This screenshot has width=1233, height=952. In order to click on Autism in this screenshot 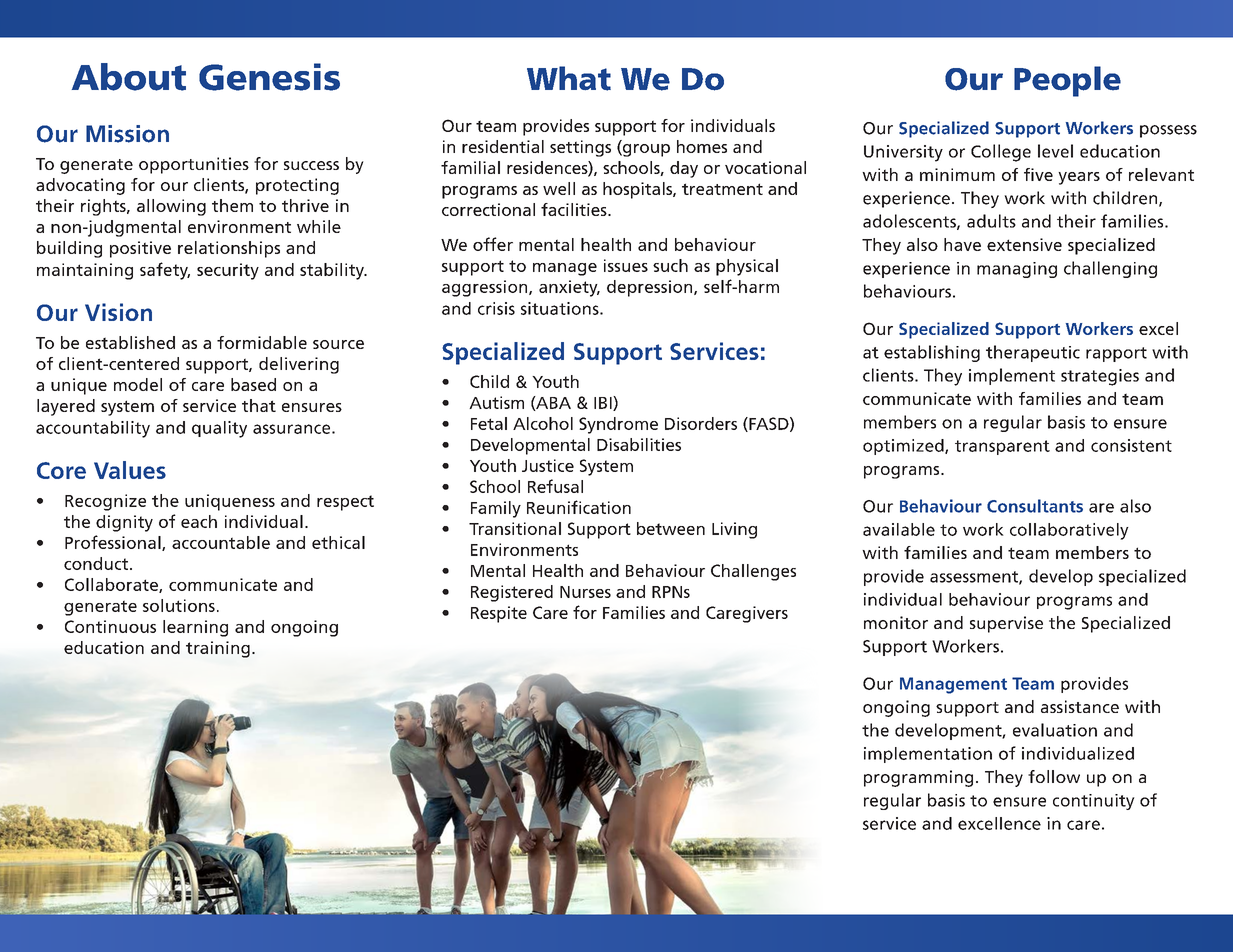, I will do `click(496, 402)`.
